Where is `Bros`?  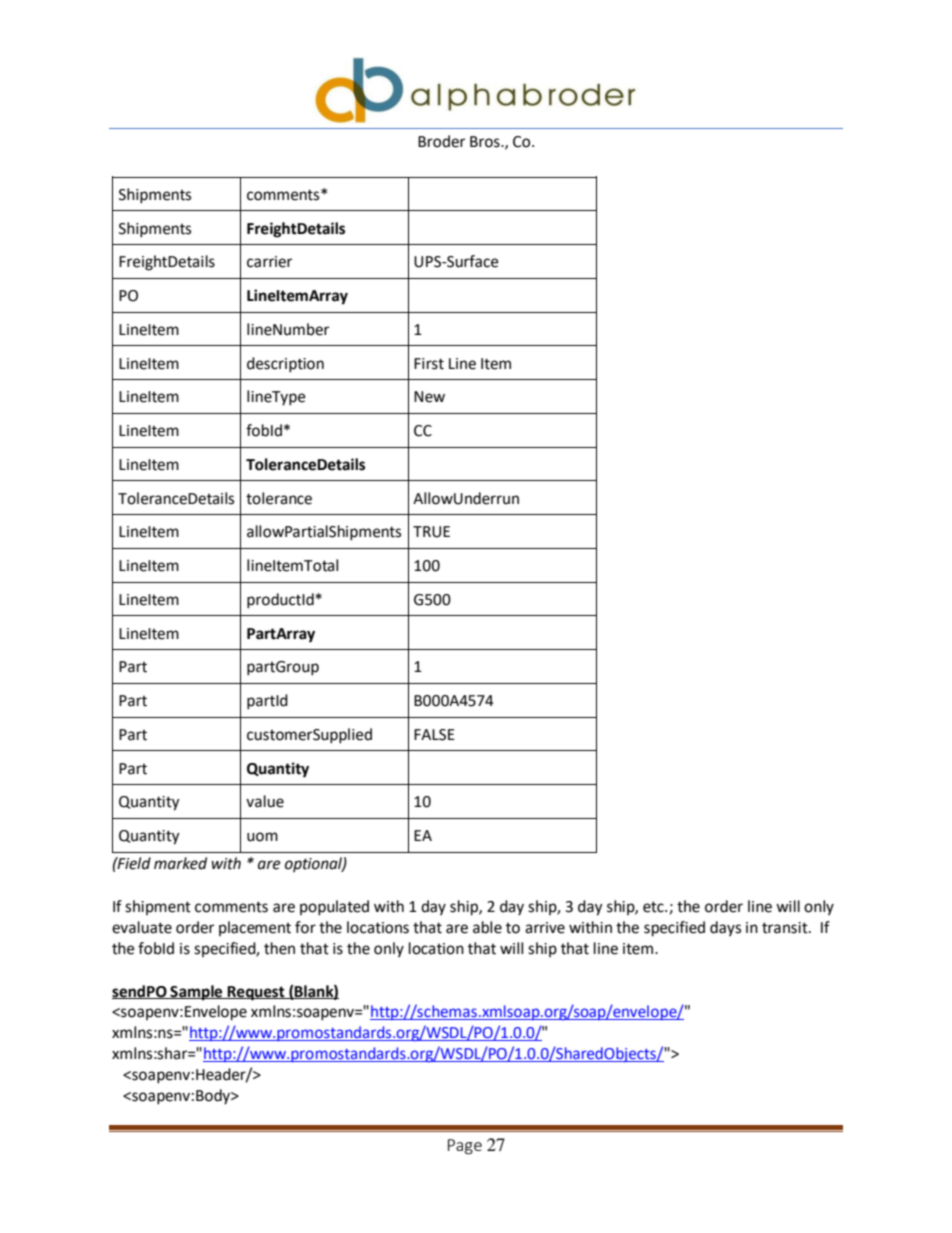 Bros is located at coordinates (486, 142).
